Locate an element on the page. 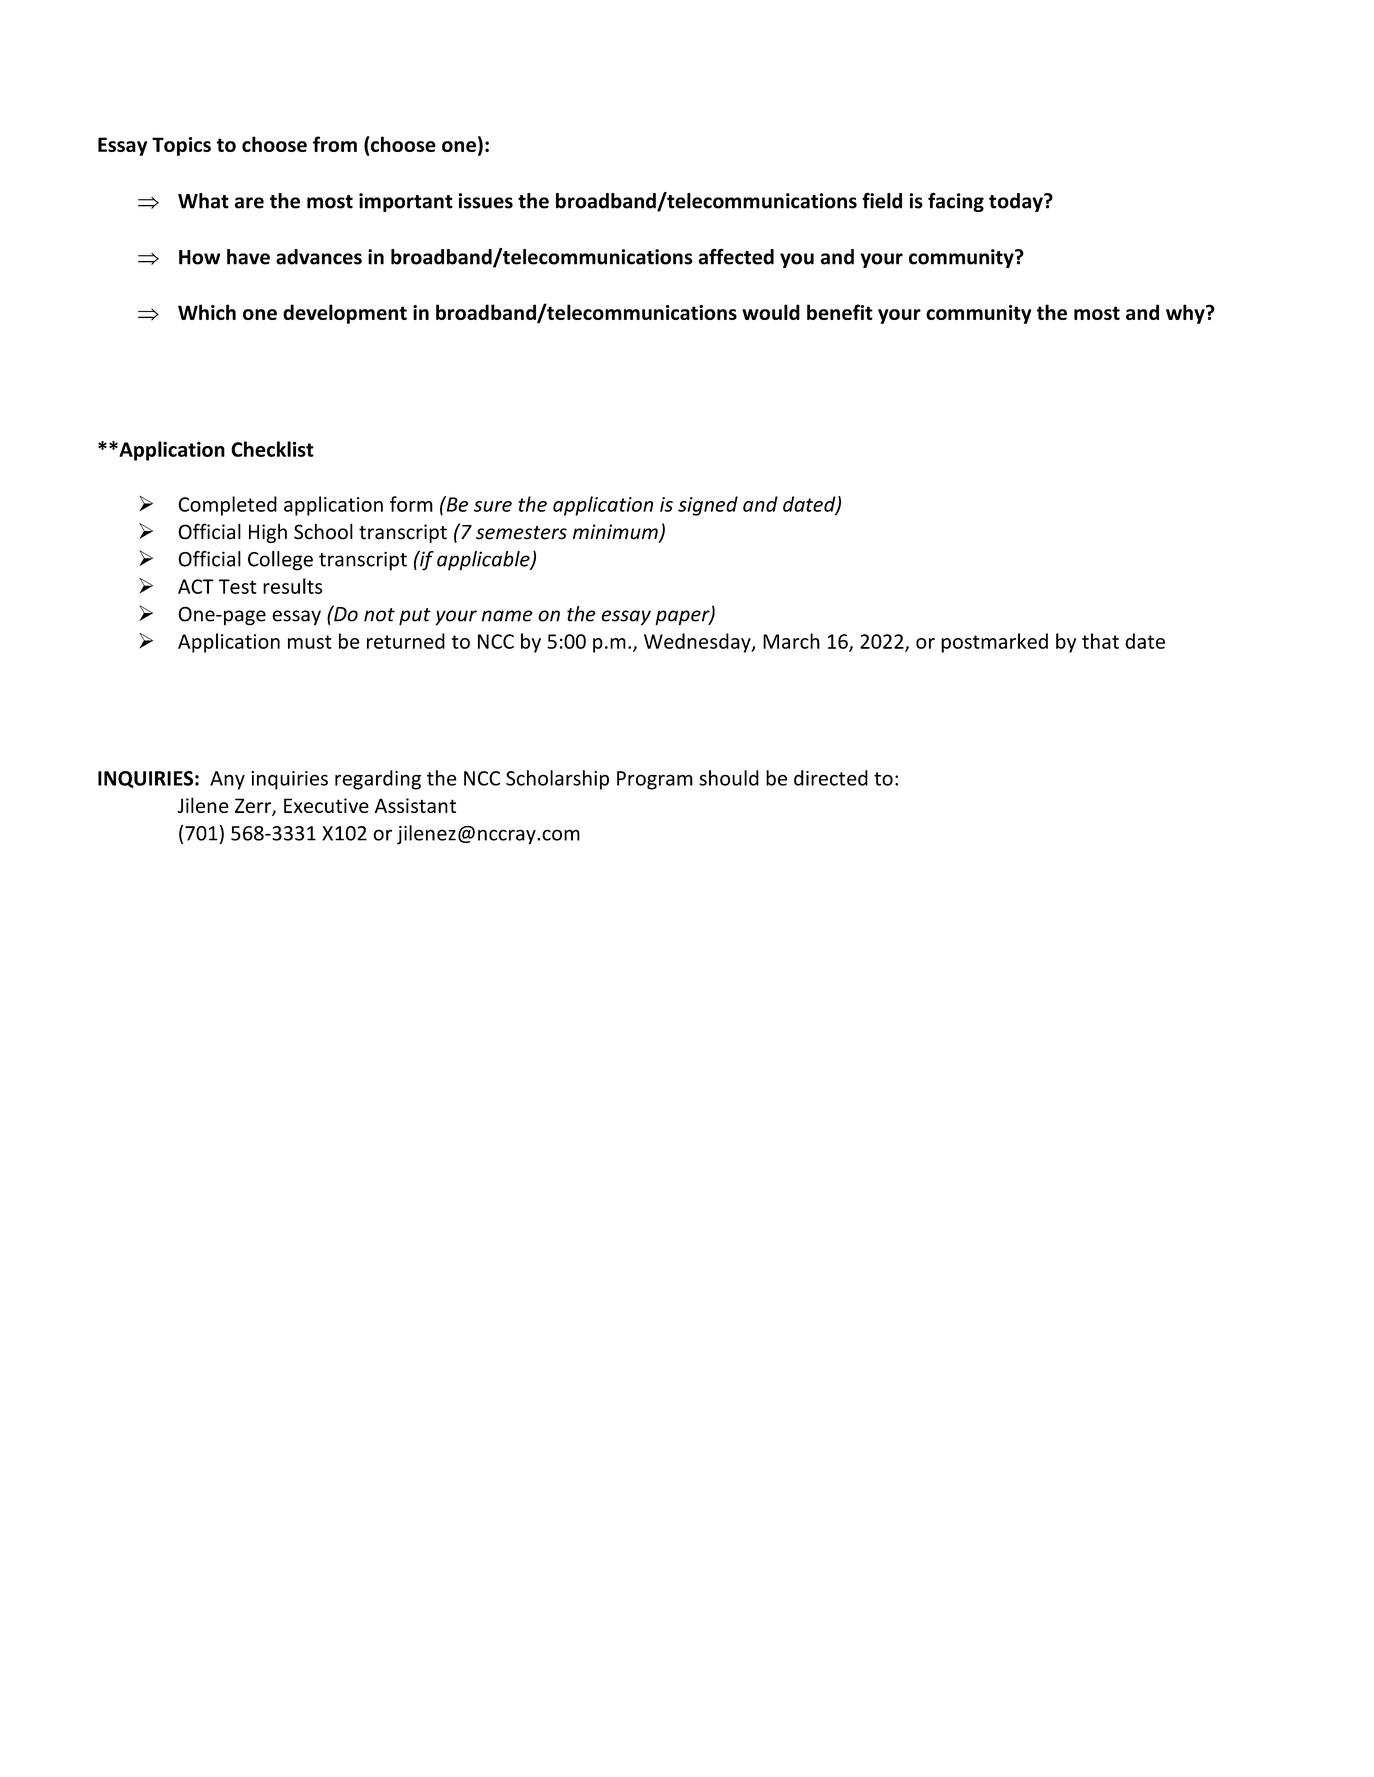  development is located at coordinates (345, 314).
